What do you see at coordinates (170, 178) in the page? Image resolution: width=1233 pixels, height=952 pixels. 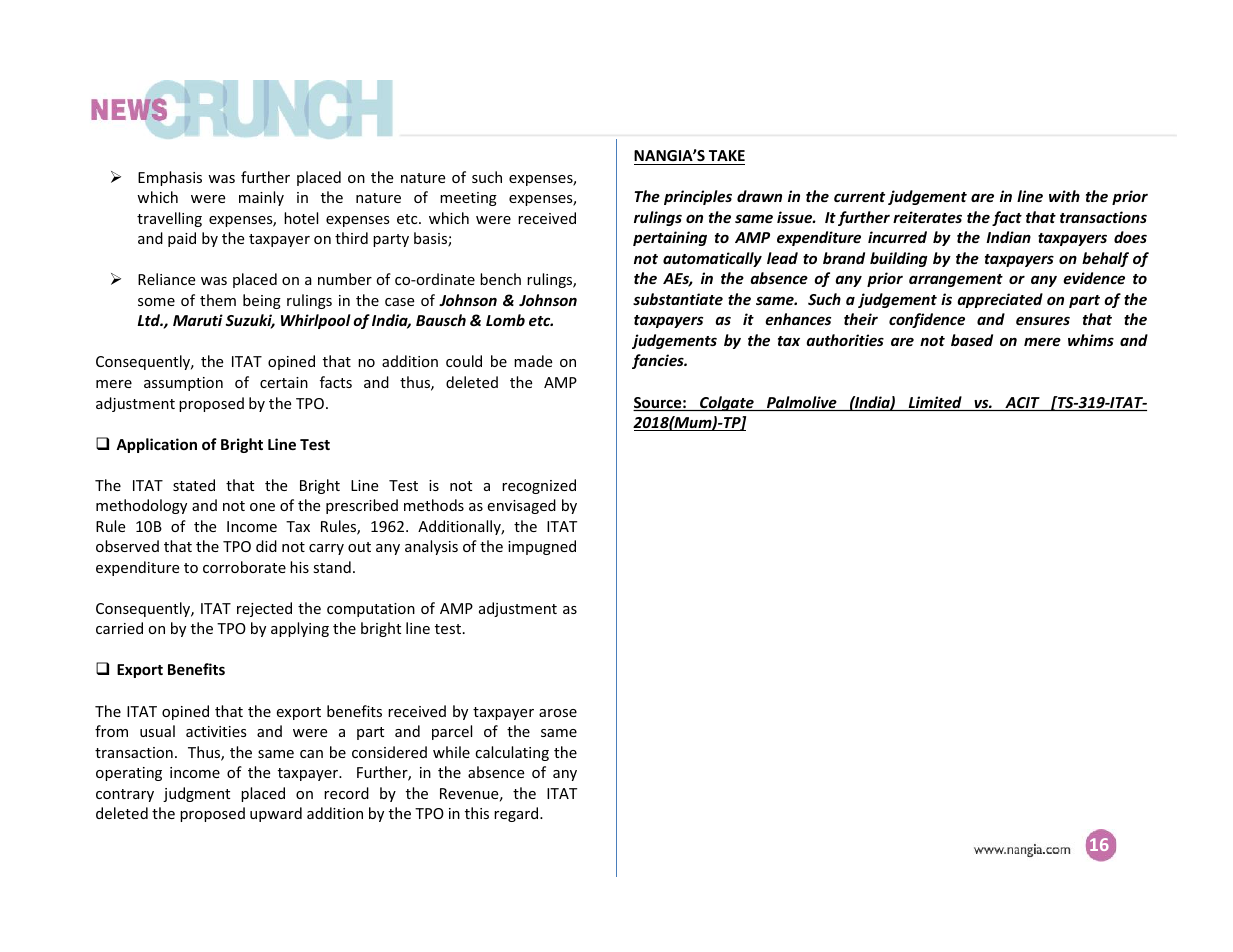 I see `Emphasis` at bounding box center [170, 178].
